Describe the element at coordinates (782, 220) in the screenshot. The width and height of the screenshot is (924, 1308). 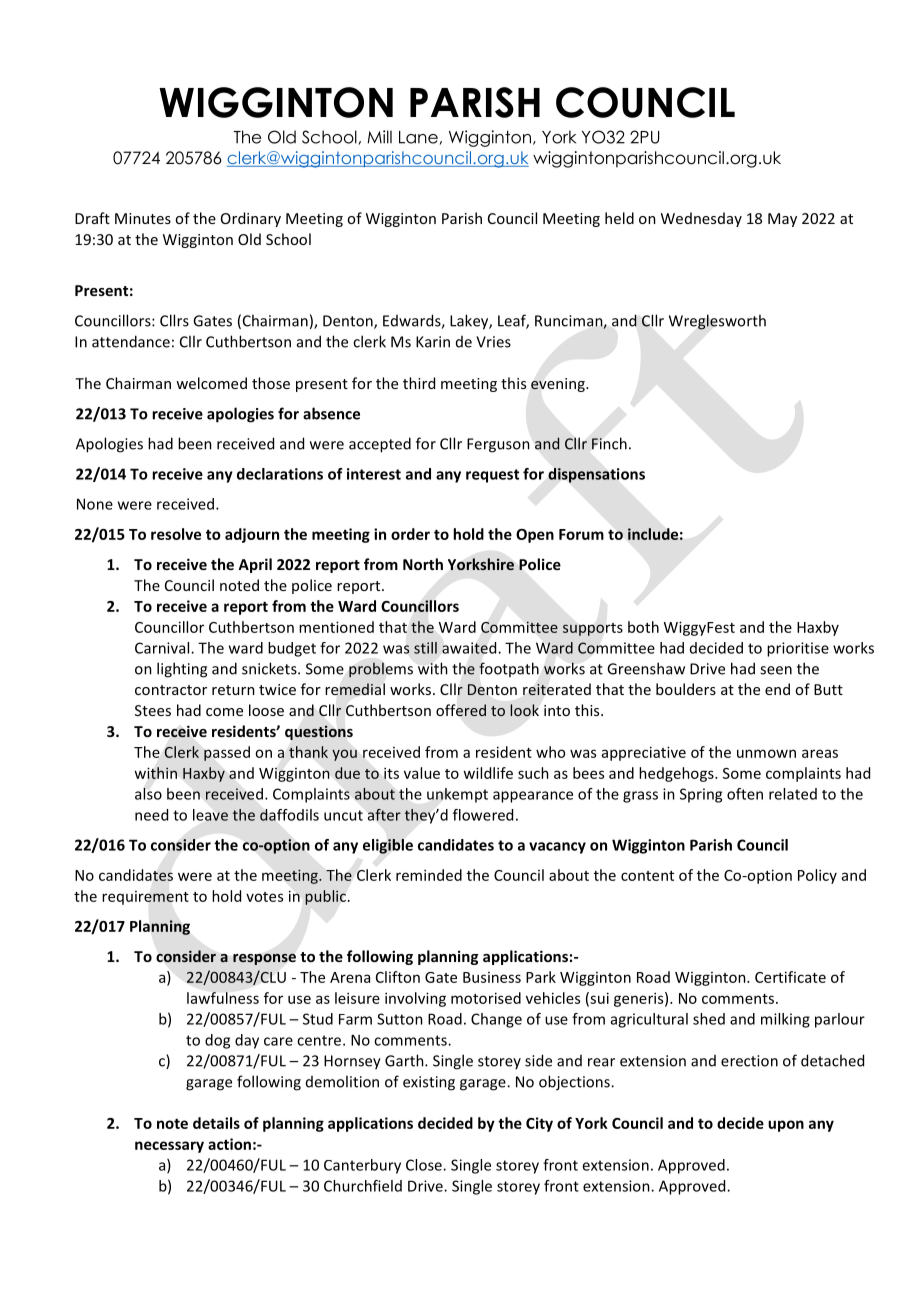
I see `May` at that location.
